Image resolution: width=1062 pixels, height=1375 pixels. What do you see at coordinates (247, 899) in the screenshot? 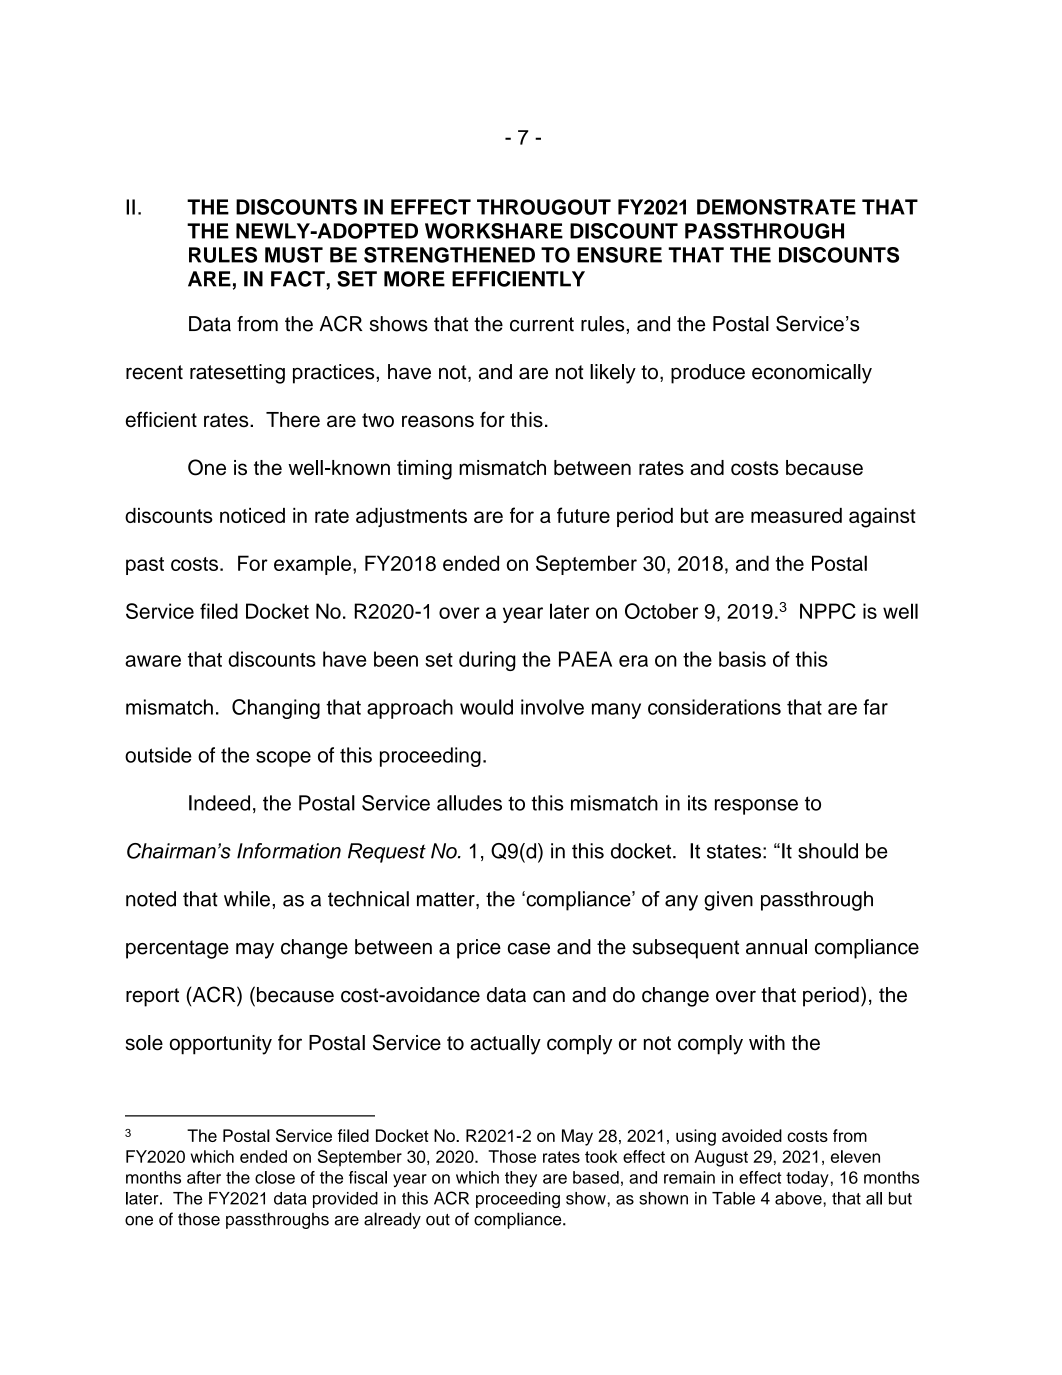
I see `while` at bounding box center [247, 899].
